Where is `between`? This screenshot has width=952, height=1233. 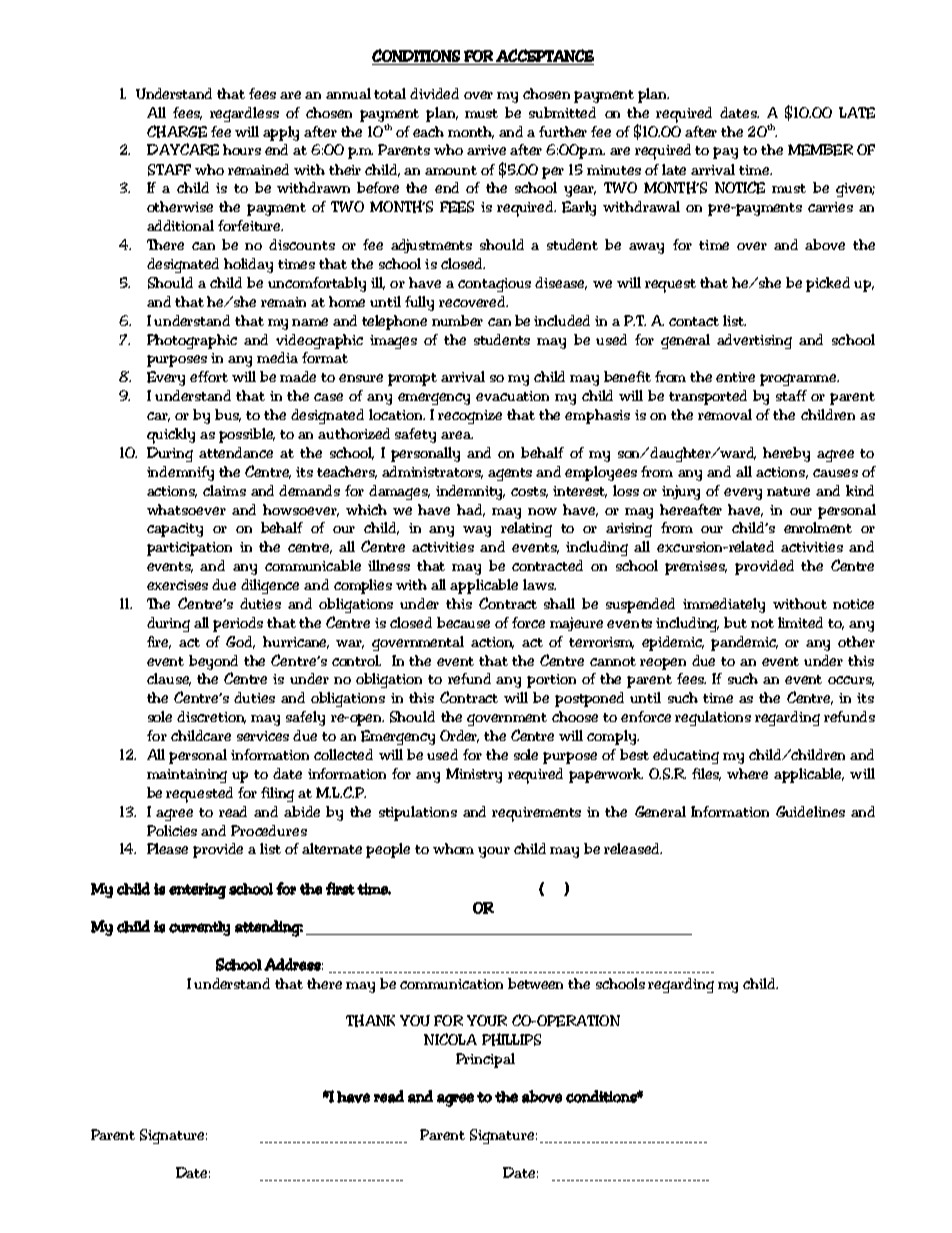 between is located at coordinates (535, 983).
